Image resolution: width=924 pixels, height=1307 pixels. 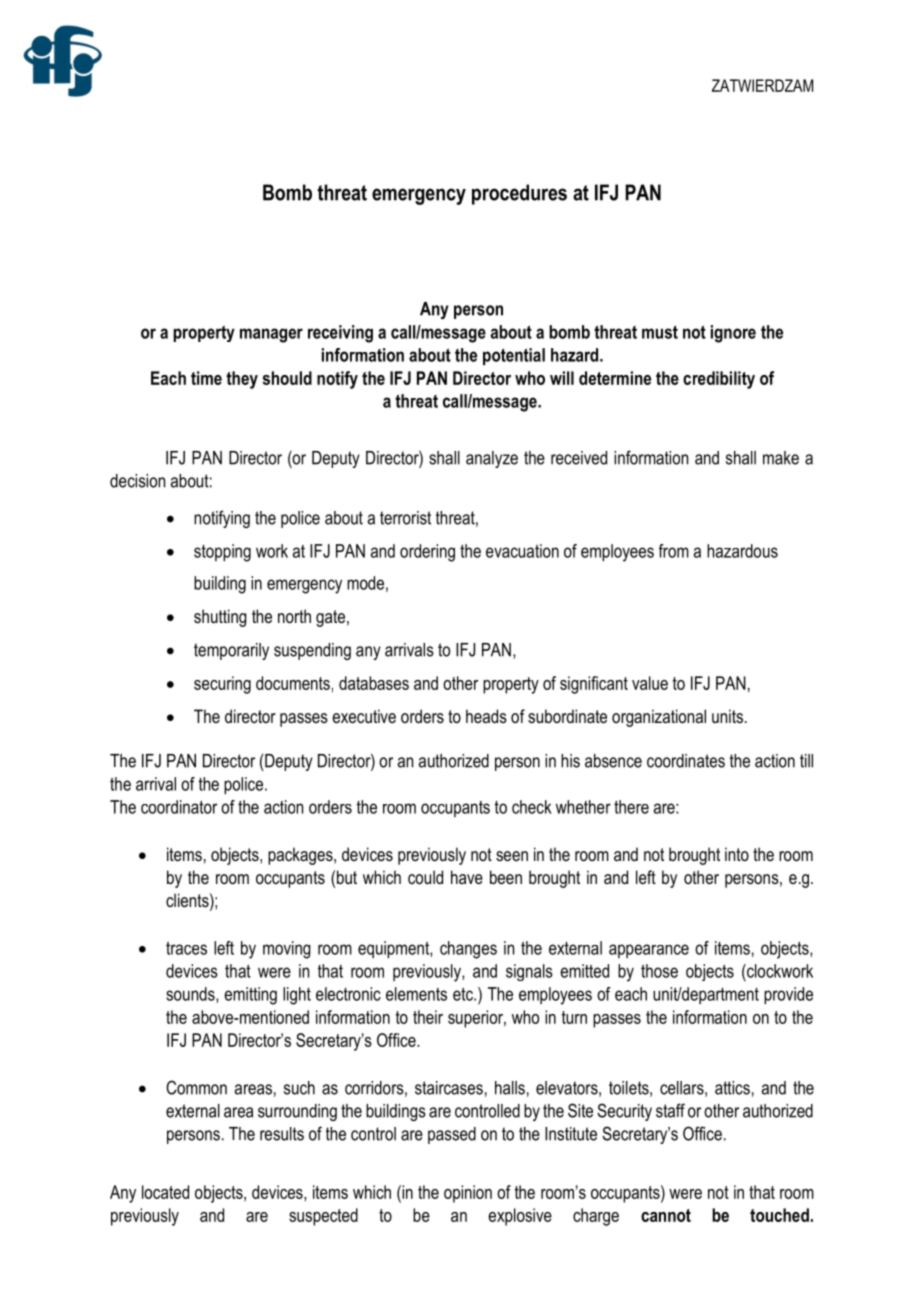 What do you see at coordinates (468, 1194) in the screenshot?
I see `opinion` at bounding box center [468, 1194].
